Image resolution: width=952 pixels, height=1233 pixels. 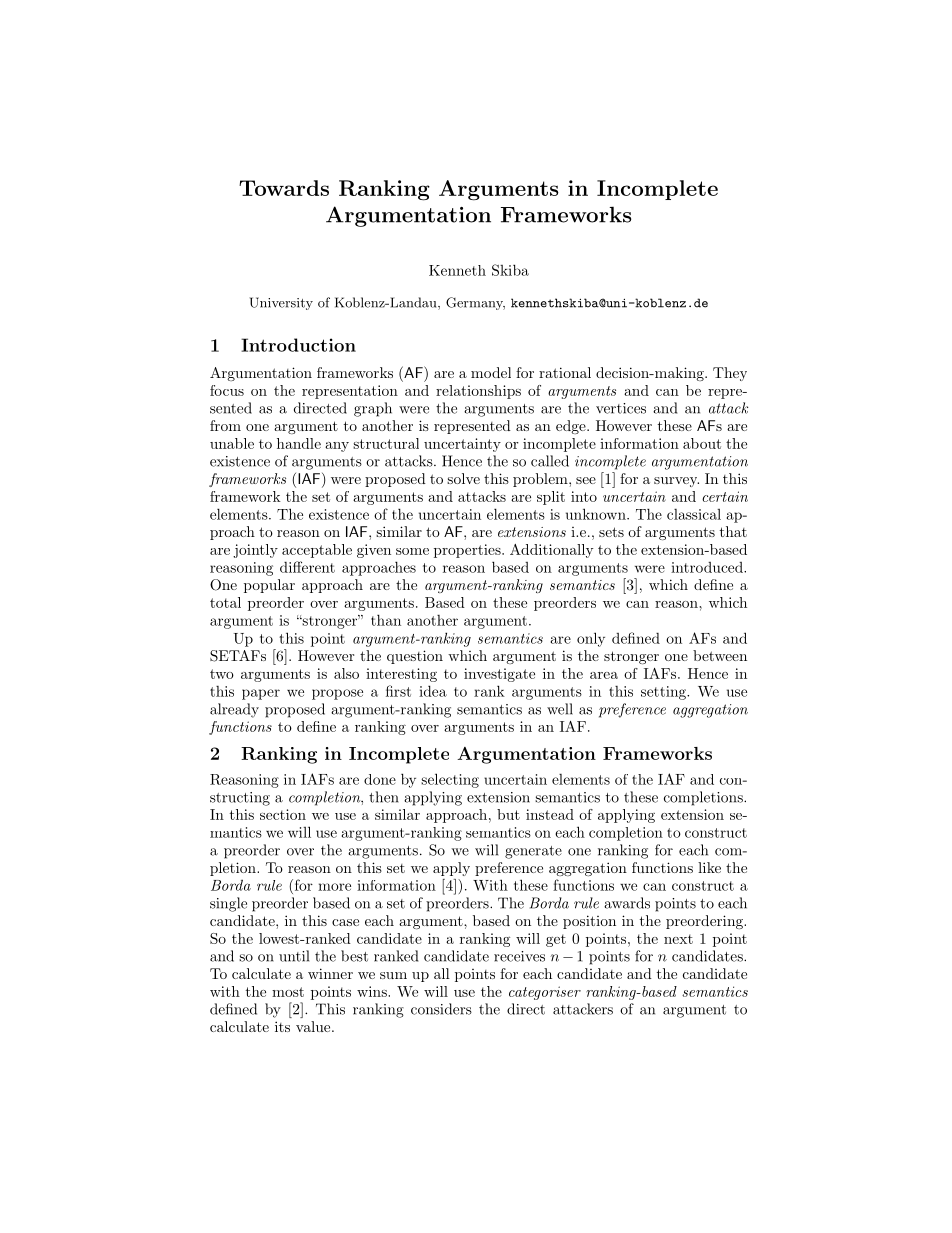 What do you see at coordinates (298, 345) in the screenshot?
I see `Introduction` at bounding box center [298, 345].
